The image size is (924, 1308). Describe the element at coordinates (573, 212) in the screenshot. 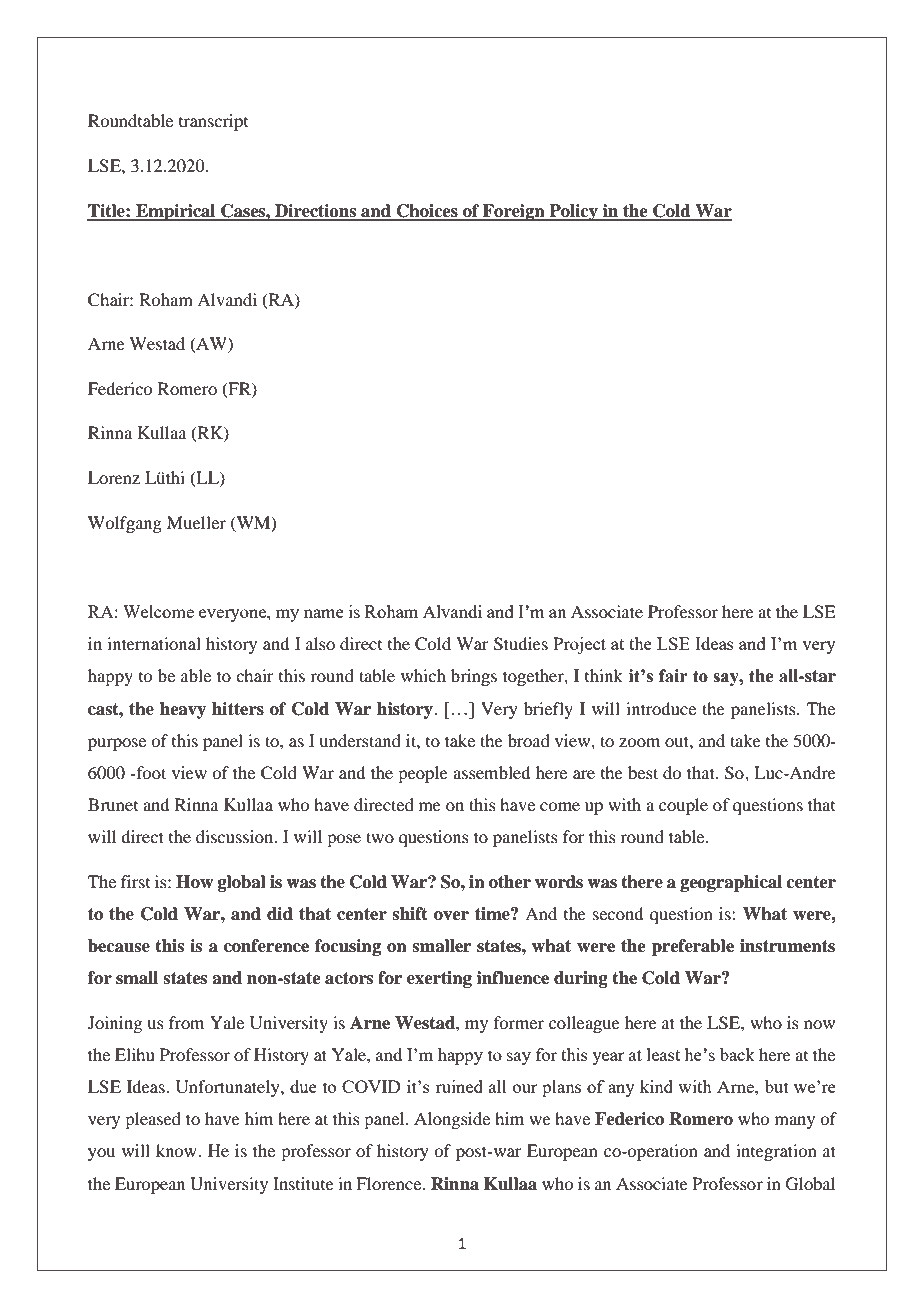

I see `Policy` at that location.
